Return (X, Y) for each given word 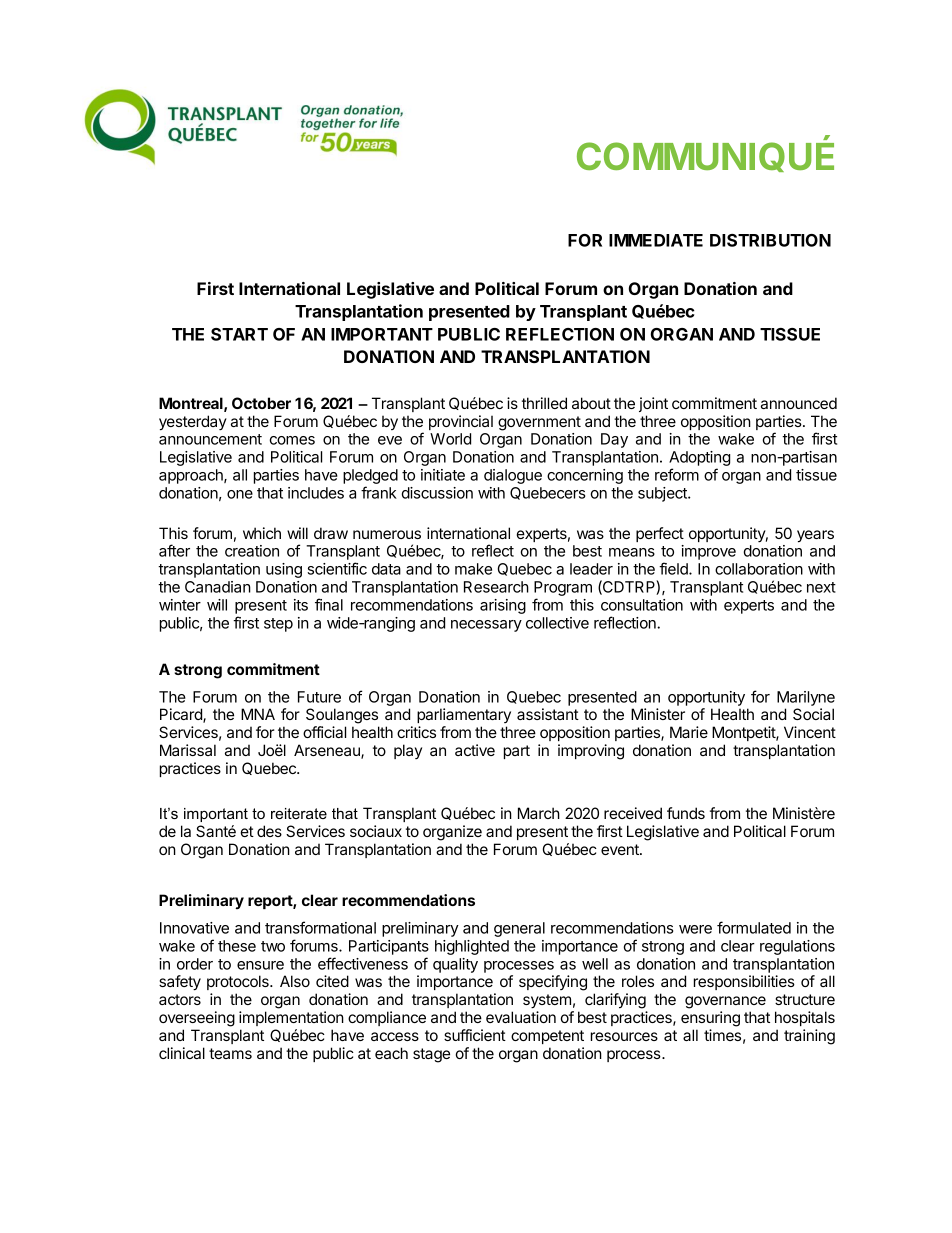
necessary (486, 626)
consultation (642, 605)
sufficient (475, 1035)
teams (230, 1053)
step (278, 625)
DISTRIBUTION (770, 240)
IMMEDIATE (656, 240)
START (239, 334)
